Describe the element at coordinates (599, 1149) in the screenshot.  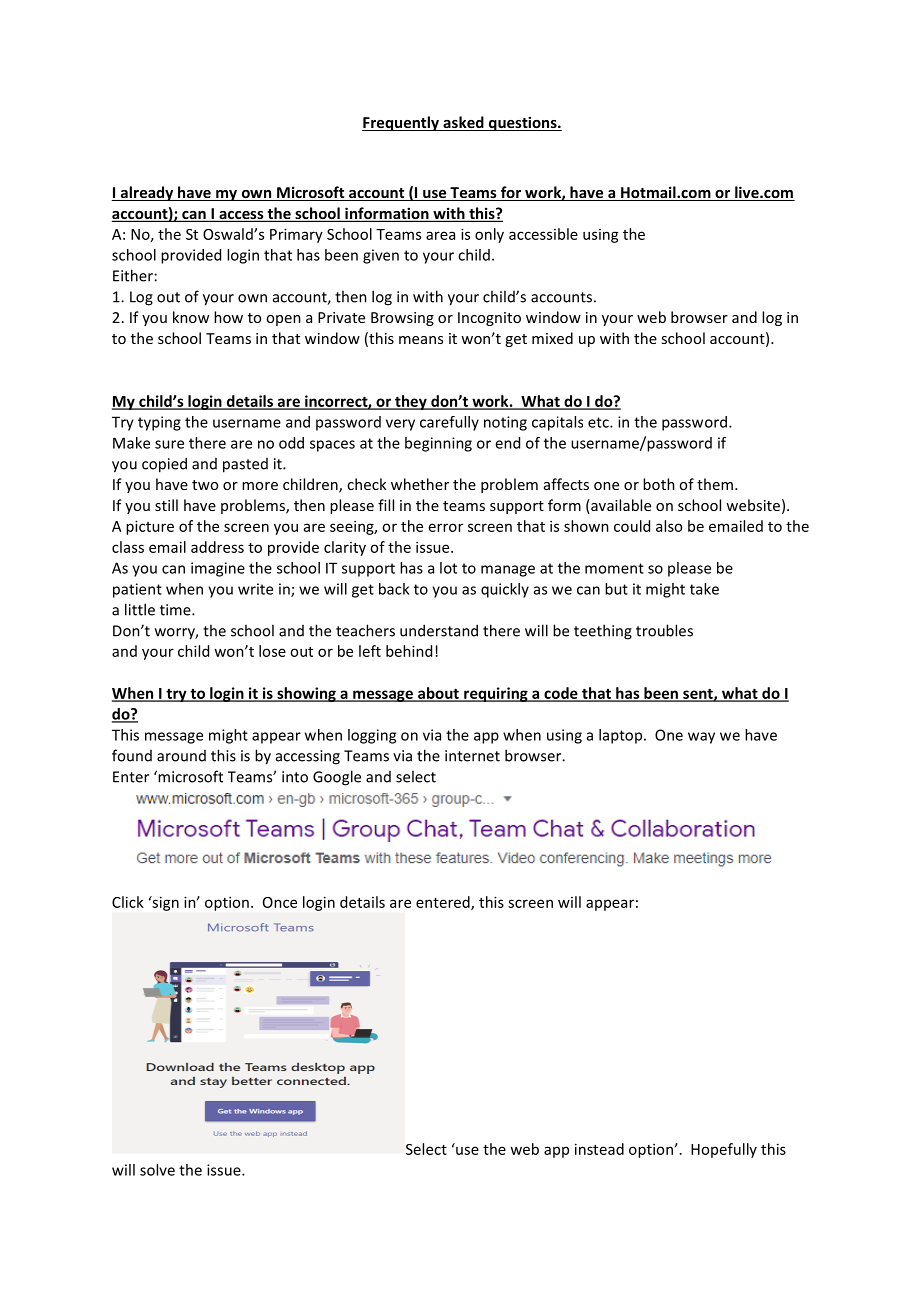
I see `instead` at that location.
